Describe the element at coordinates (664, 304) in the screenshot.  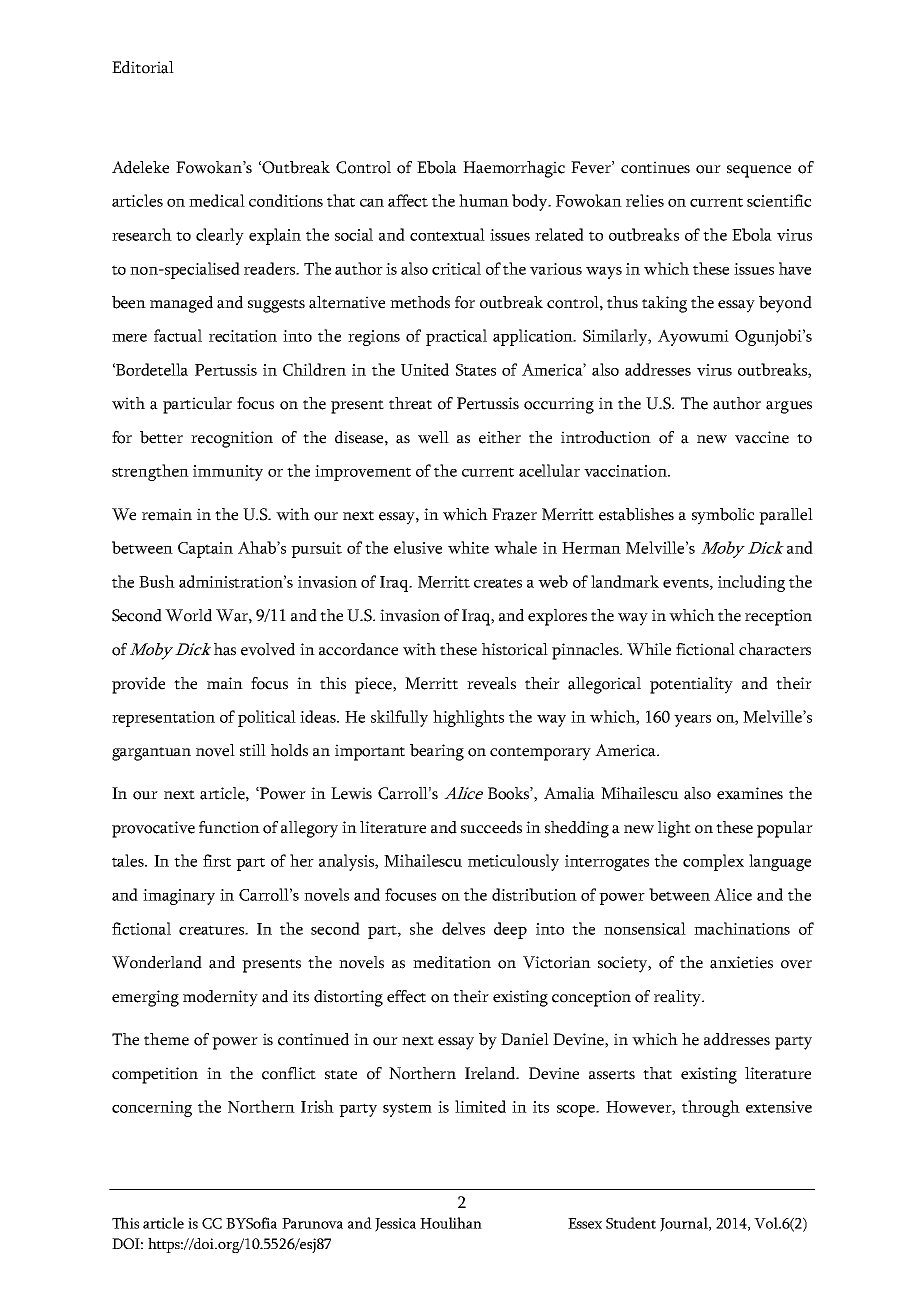
I see `taking` at that location.
